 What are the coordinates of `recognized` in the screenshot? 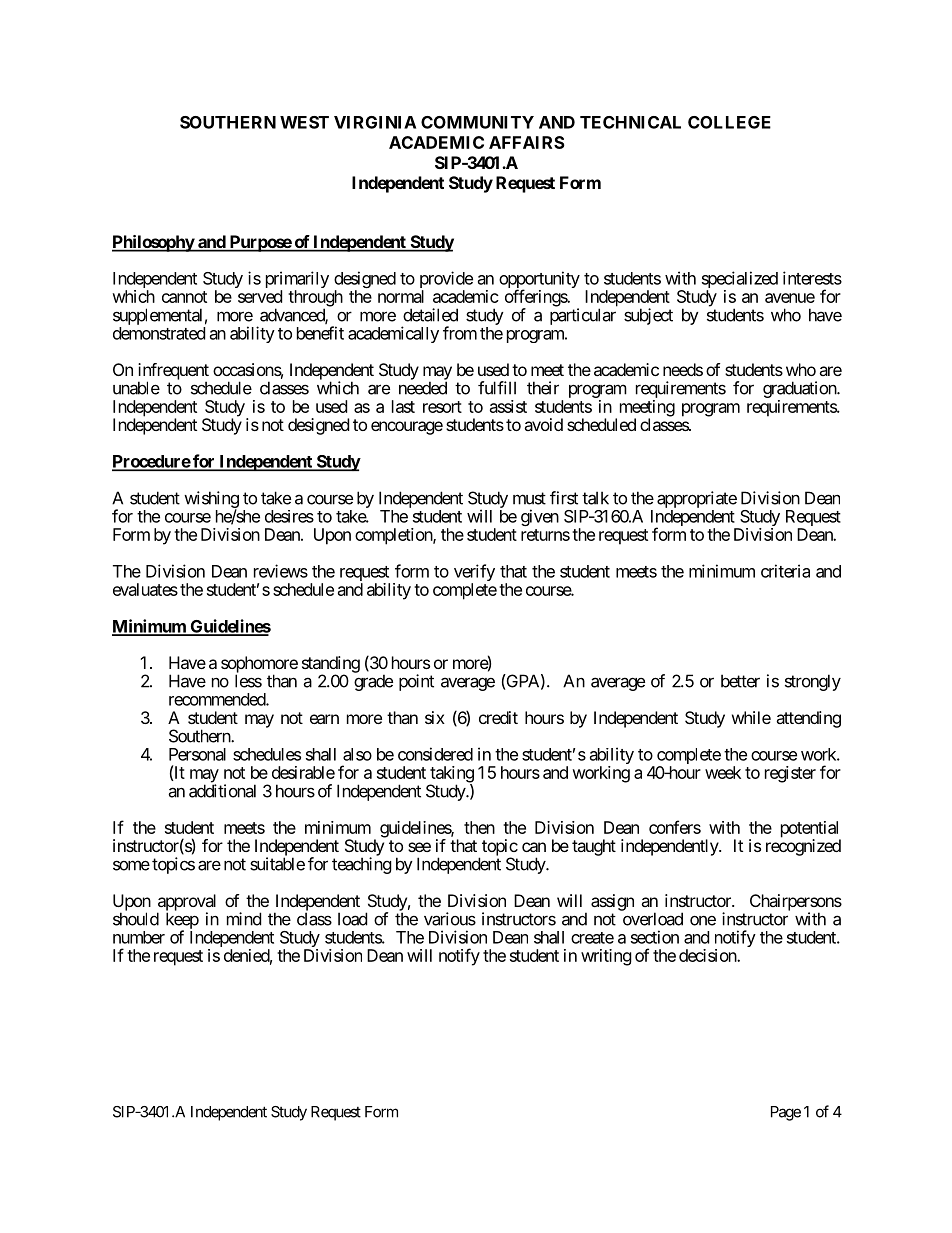 It's located at (803, 847).
